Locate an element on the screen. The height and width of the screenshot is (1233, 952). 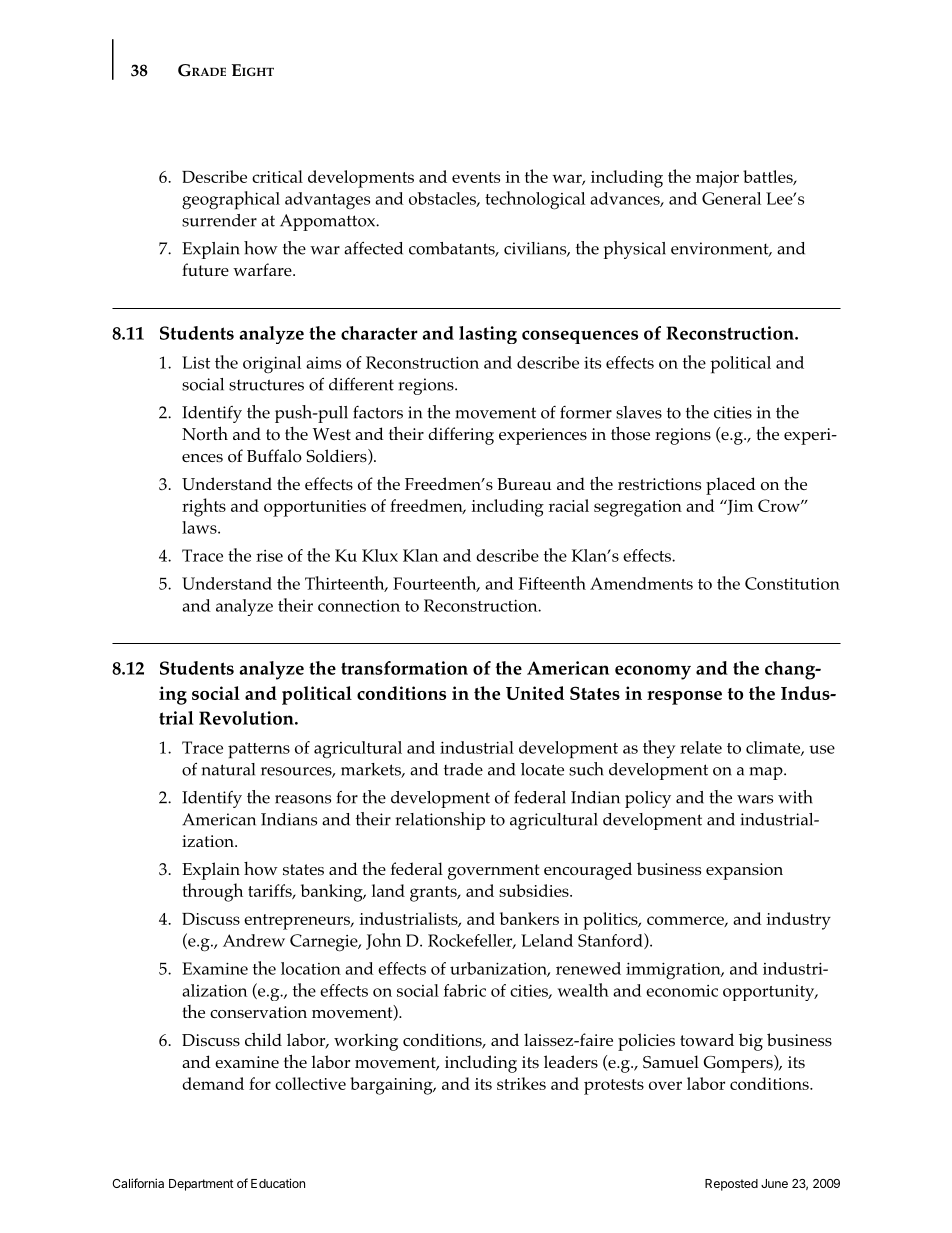
geographical is located at coordinates (231, 200).
